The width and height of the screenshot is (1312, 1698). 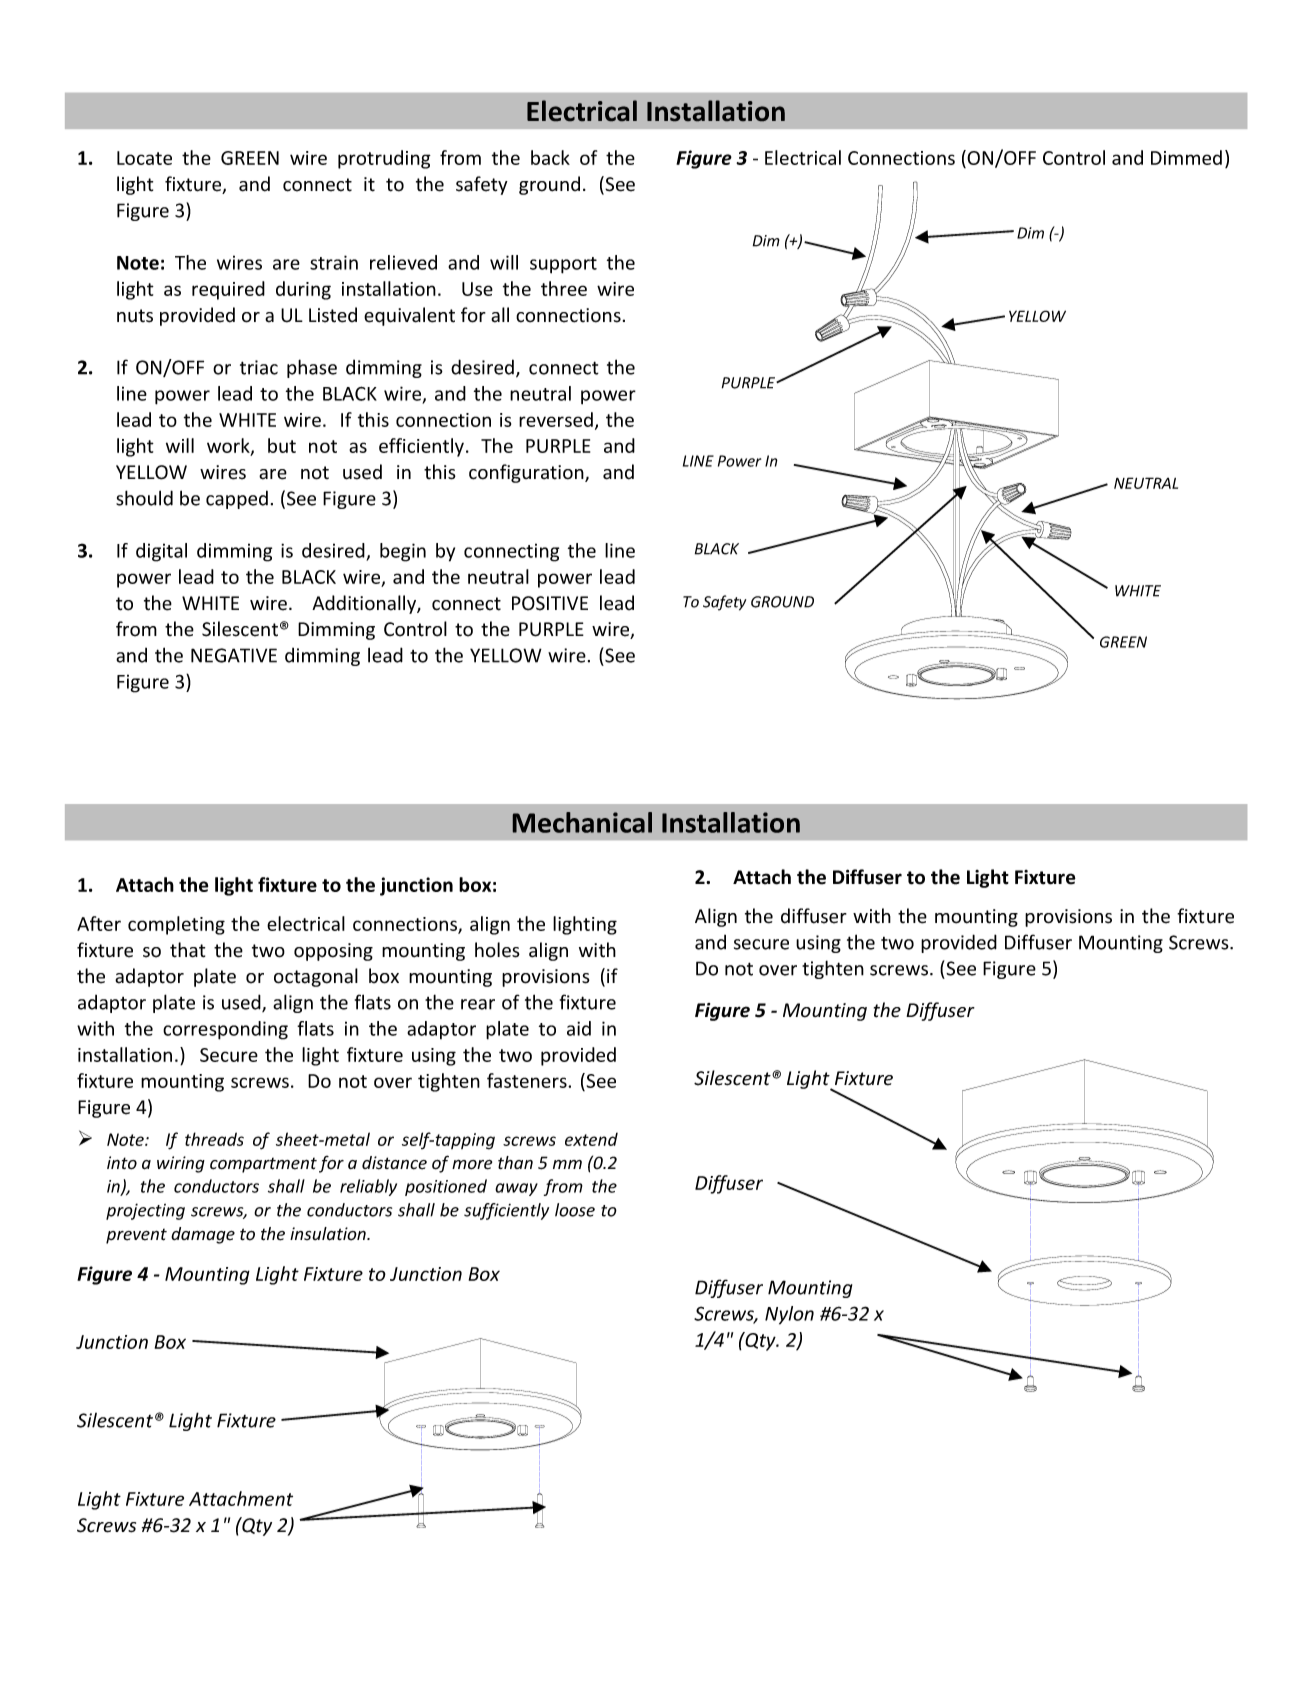 I want to click on Locate, so click(x=144, y=158).
